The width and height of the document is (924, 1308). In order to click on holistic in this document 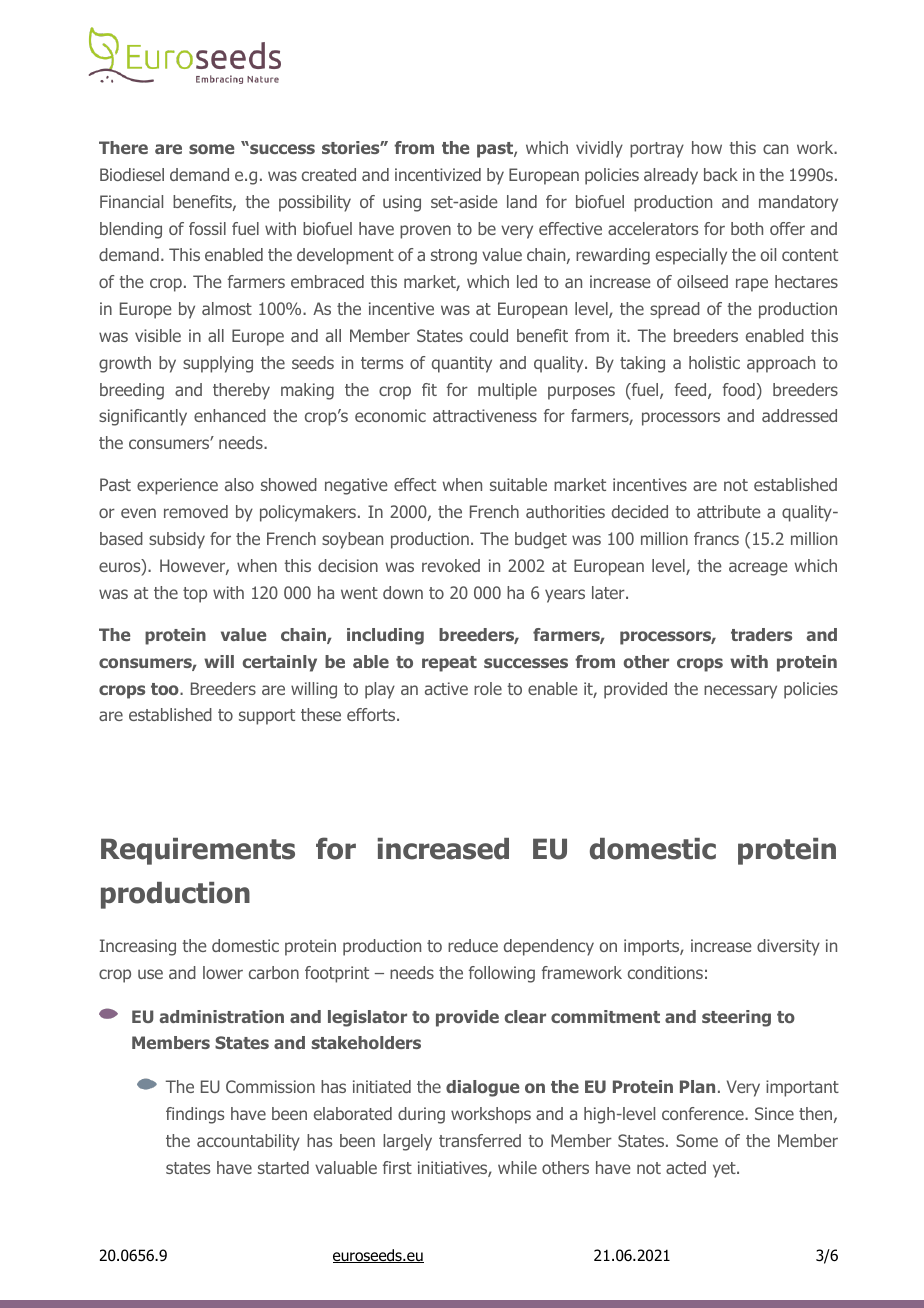, I will do `click(714, 362)`.
